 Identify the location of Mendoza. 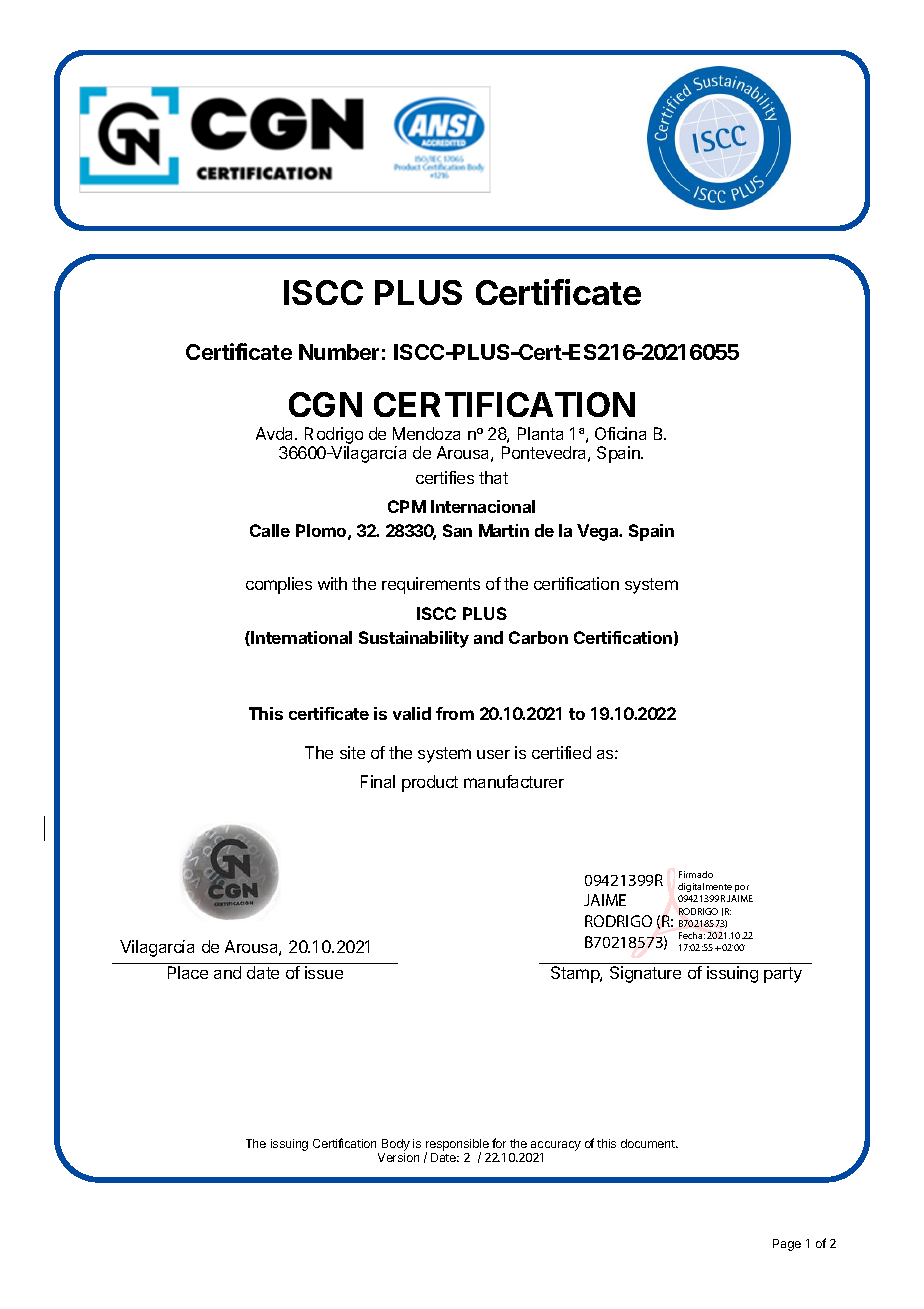
(426, 433).
